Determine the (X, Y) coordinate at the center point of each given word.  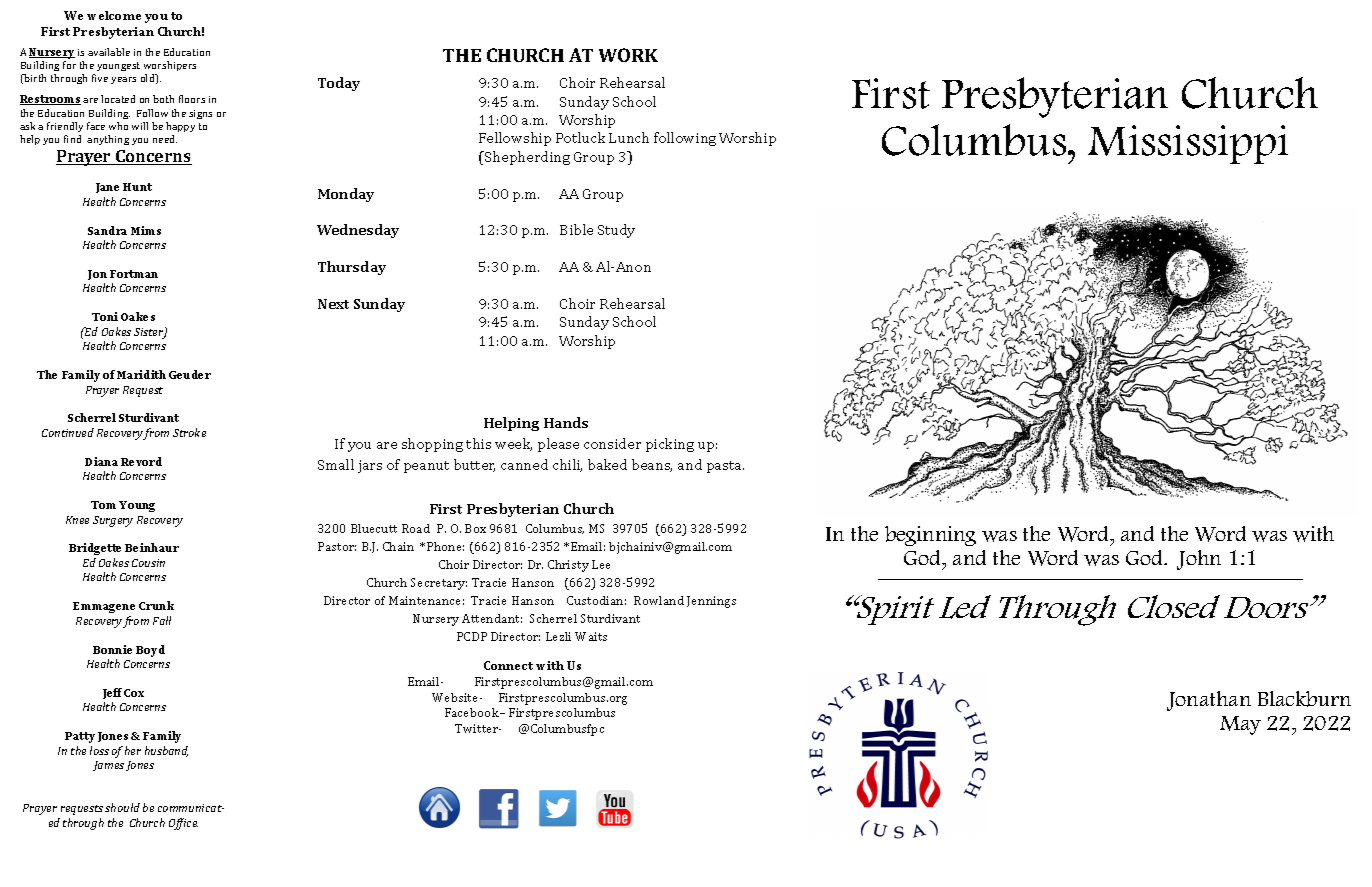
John (1199, 560)
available (109, 52)
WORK (628, 55)
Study (616, 231)
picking (670, 445)
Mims (146, 230)
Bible (576, 229)
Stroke (189, 432)
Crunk (156, 605)
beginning (930, 536)
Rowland (659, 600)
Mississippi (1188, 144)
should (122, 807)
